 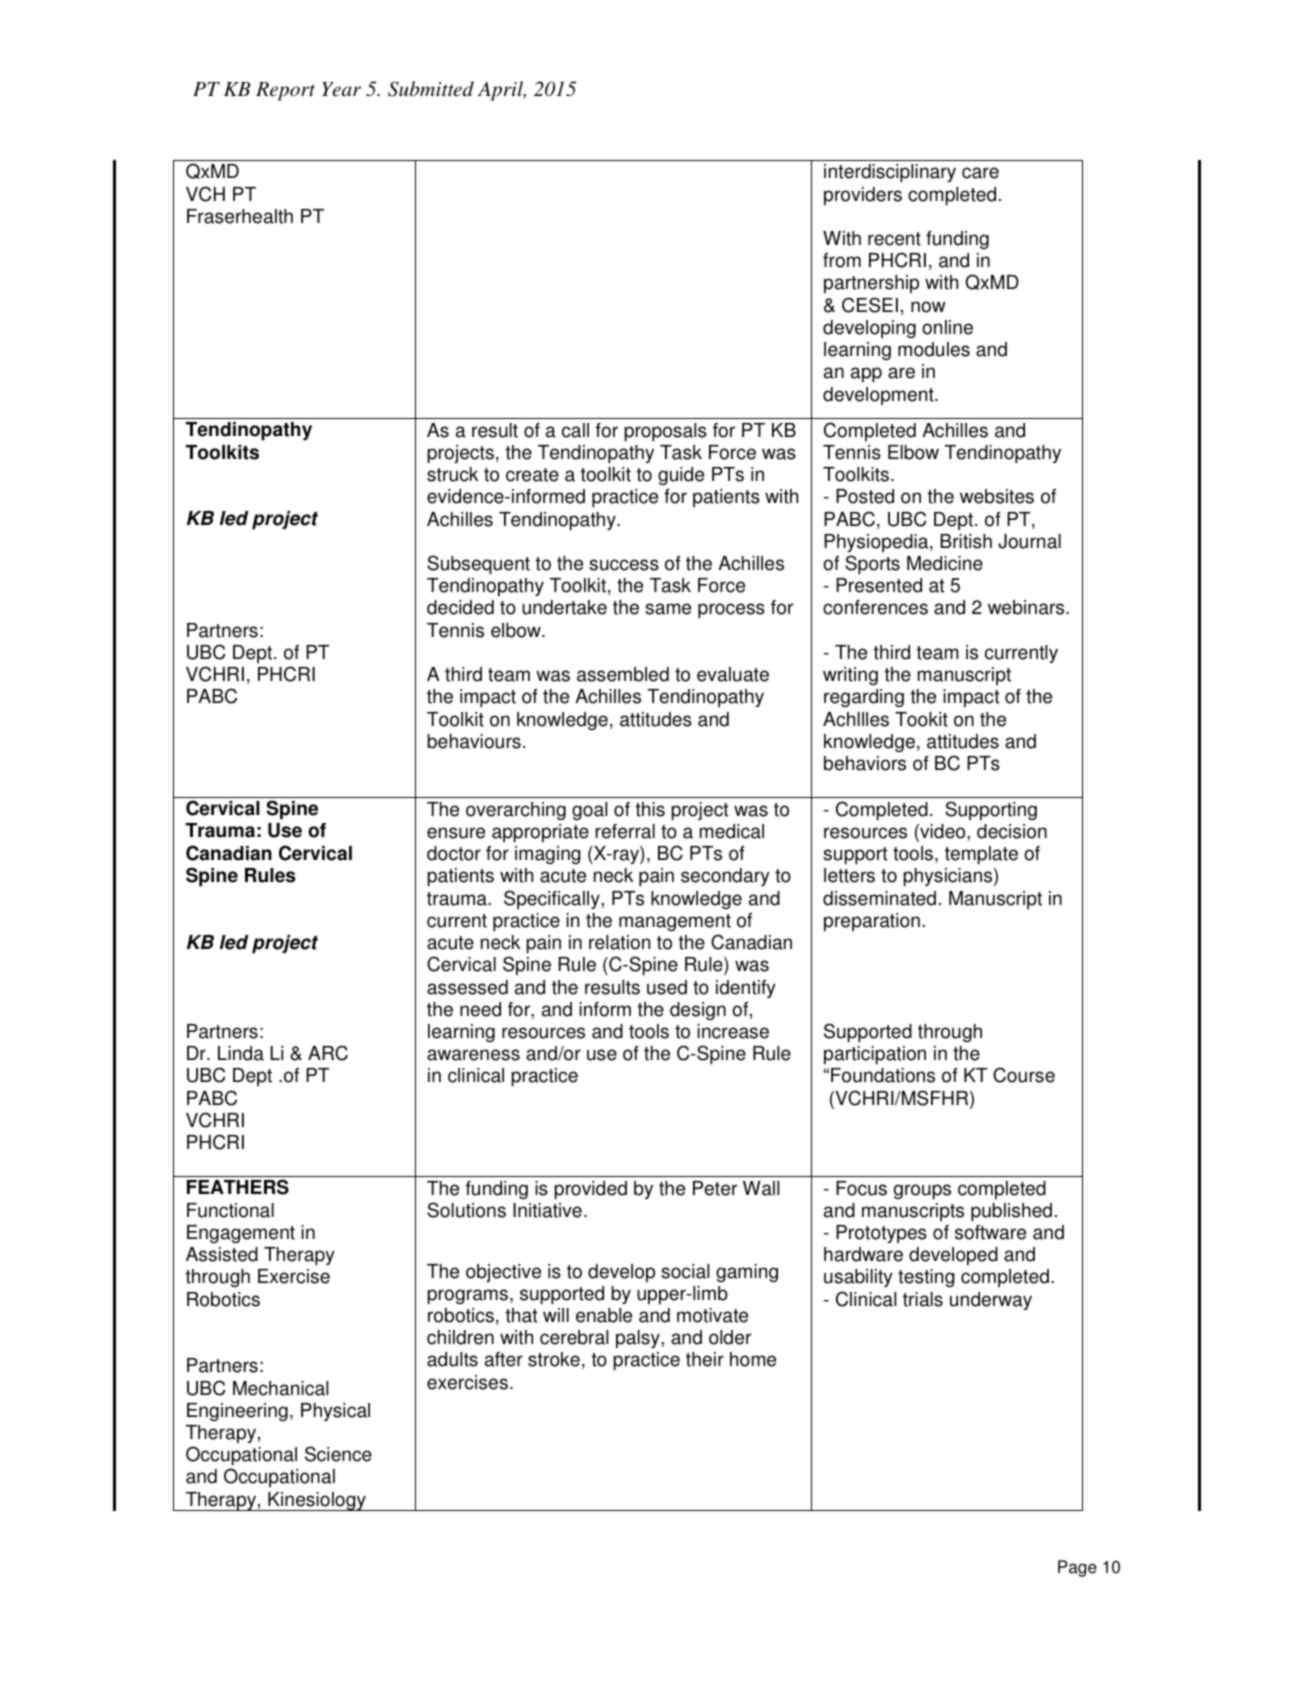 I want to click on care, so click(x=980, y=173).
